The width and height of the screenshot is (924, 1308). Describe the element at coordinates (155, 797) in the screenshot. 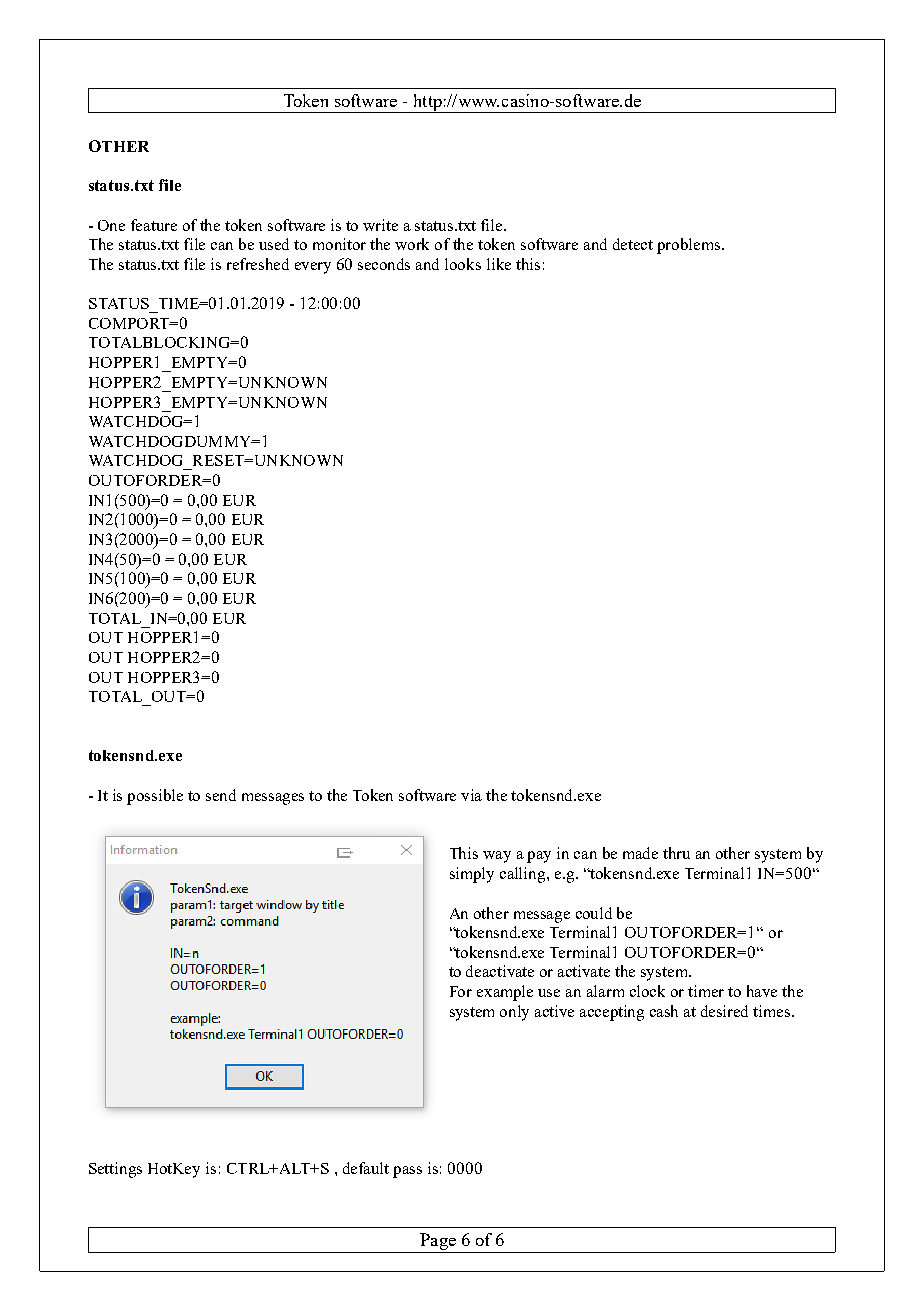

I see `possible` at that location.
